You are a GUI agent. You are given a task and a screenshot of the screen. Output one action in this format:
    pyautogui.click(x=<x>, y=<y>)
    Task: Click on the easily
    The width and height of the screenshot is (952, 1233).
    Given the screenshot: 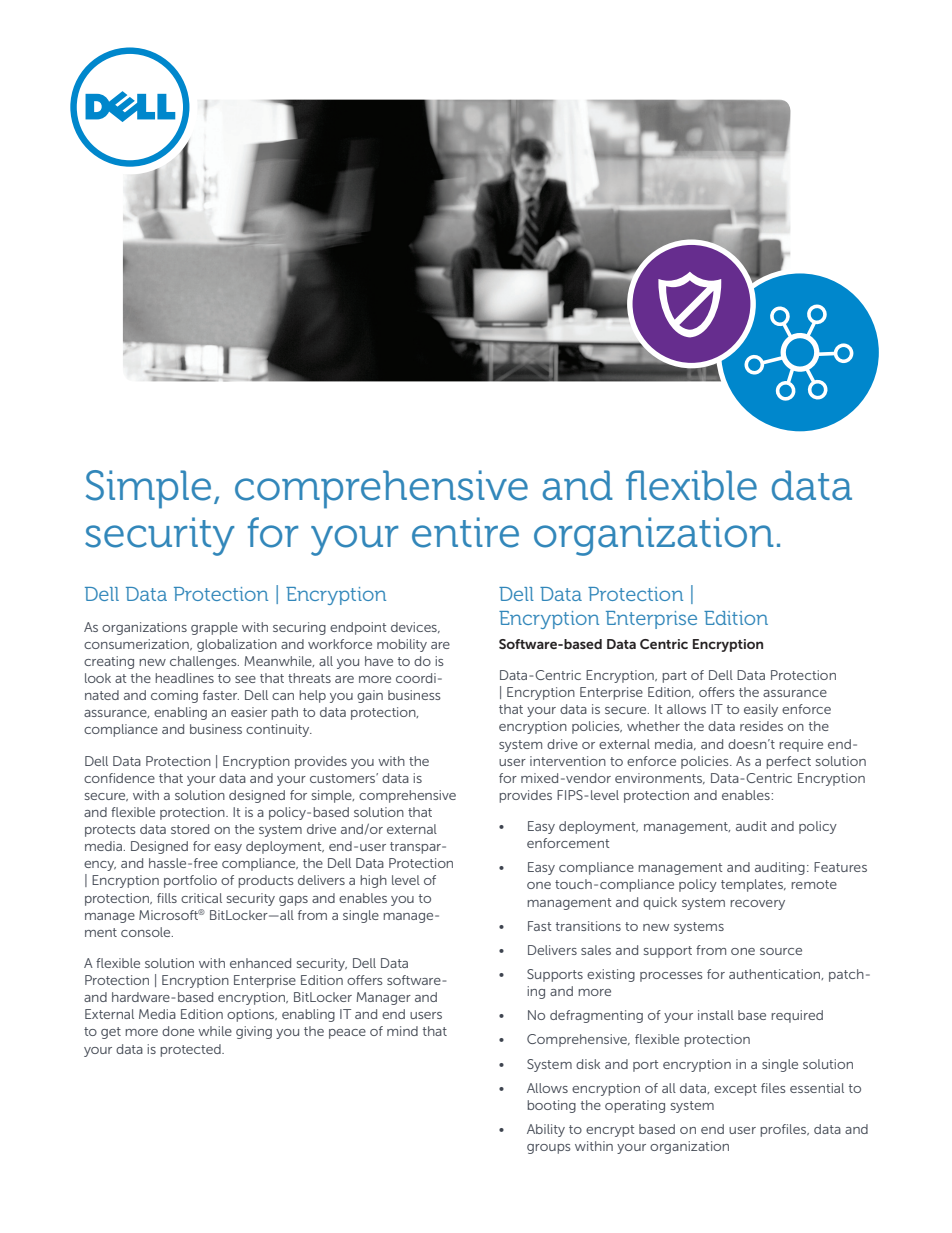 What is the action you would take?
    pyautogui.click(x=761, y=710)
